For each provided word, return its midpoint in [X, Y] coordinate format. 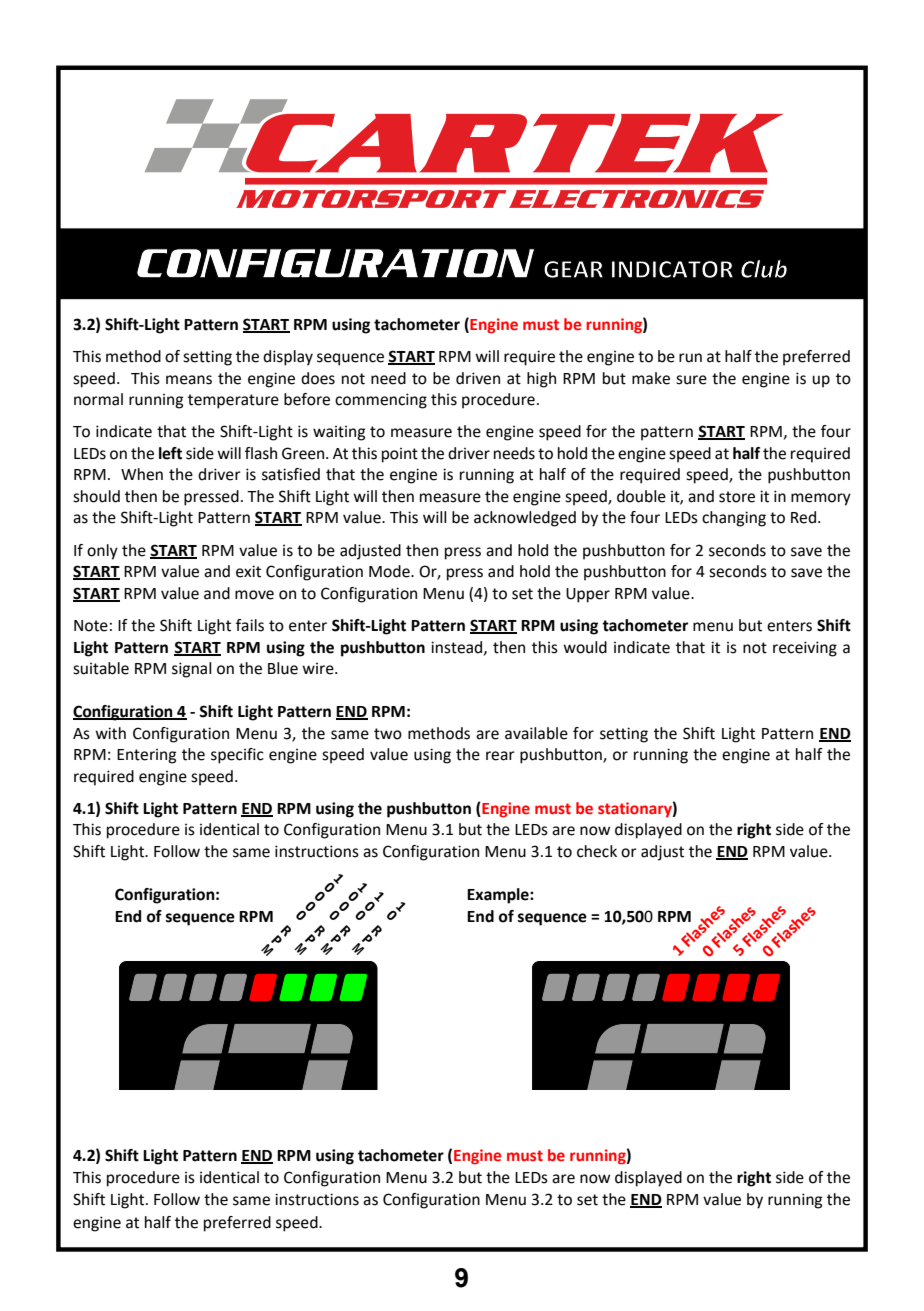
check [597, 851]
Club [764, 269]
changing [734, 519]
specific [237, 756]
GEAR [573, 269]
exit [248, 571]
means [189, 380]
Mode [390, 571]
